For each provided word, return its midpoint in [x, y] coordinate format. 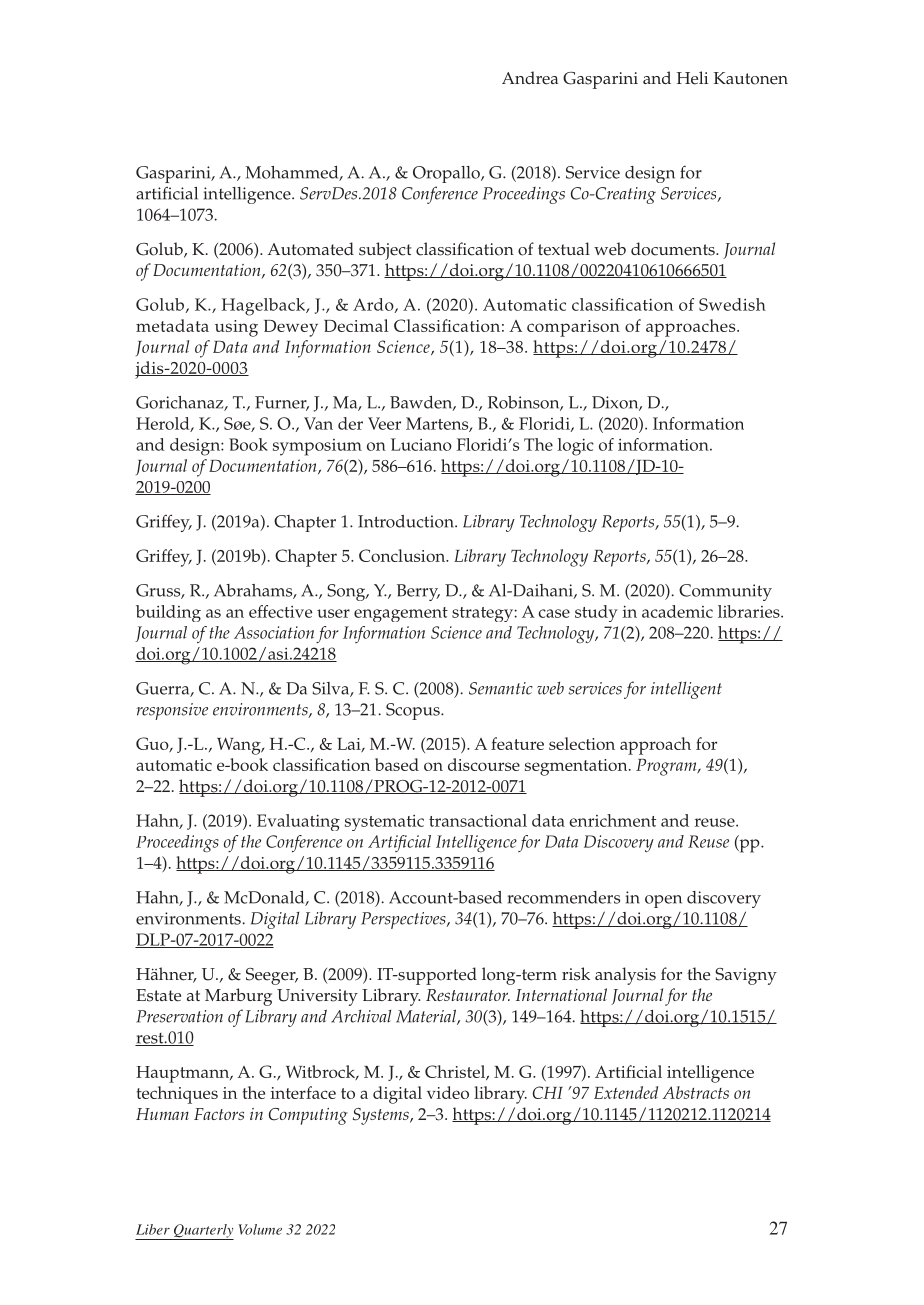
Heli [692, 78]
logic [576, 447]
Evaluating [298, 822]
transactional [478, 820]
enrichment [612, 820]
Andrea [530, 78]
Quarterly [202, 1232]
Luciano [421, 444]
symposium [317, 447]
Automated [310, 249]
